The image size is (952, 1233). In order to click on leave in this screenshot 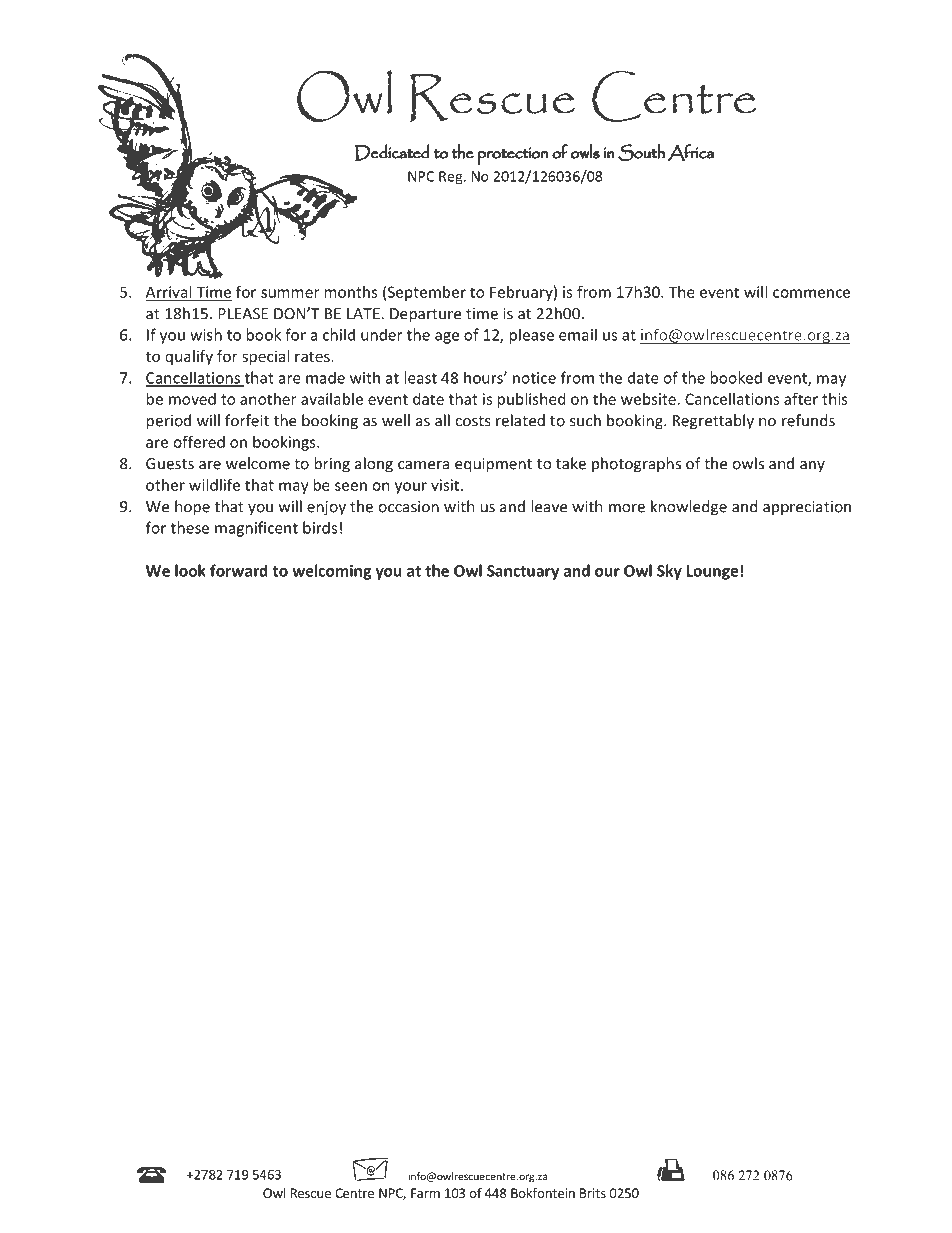, I will do `click(549, 506)`.
